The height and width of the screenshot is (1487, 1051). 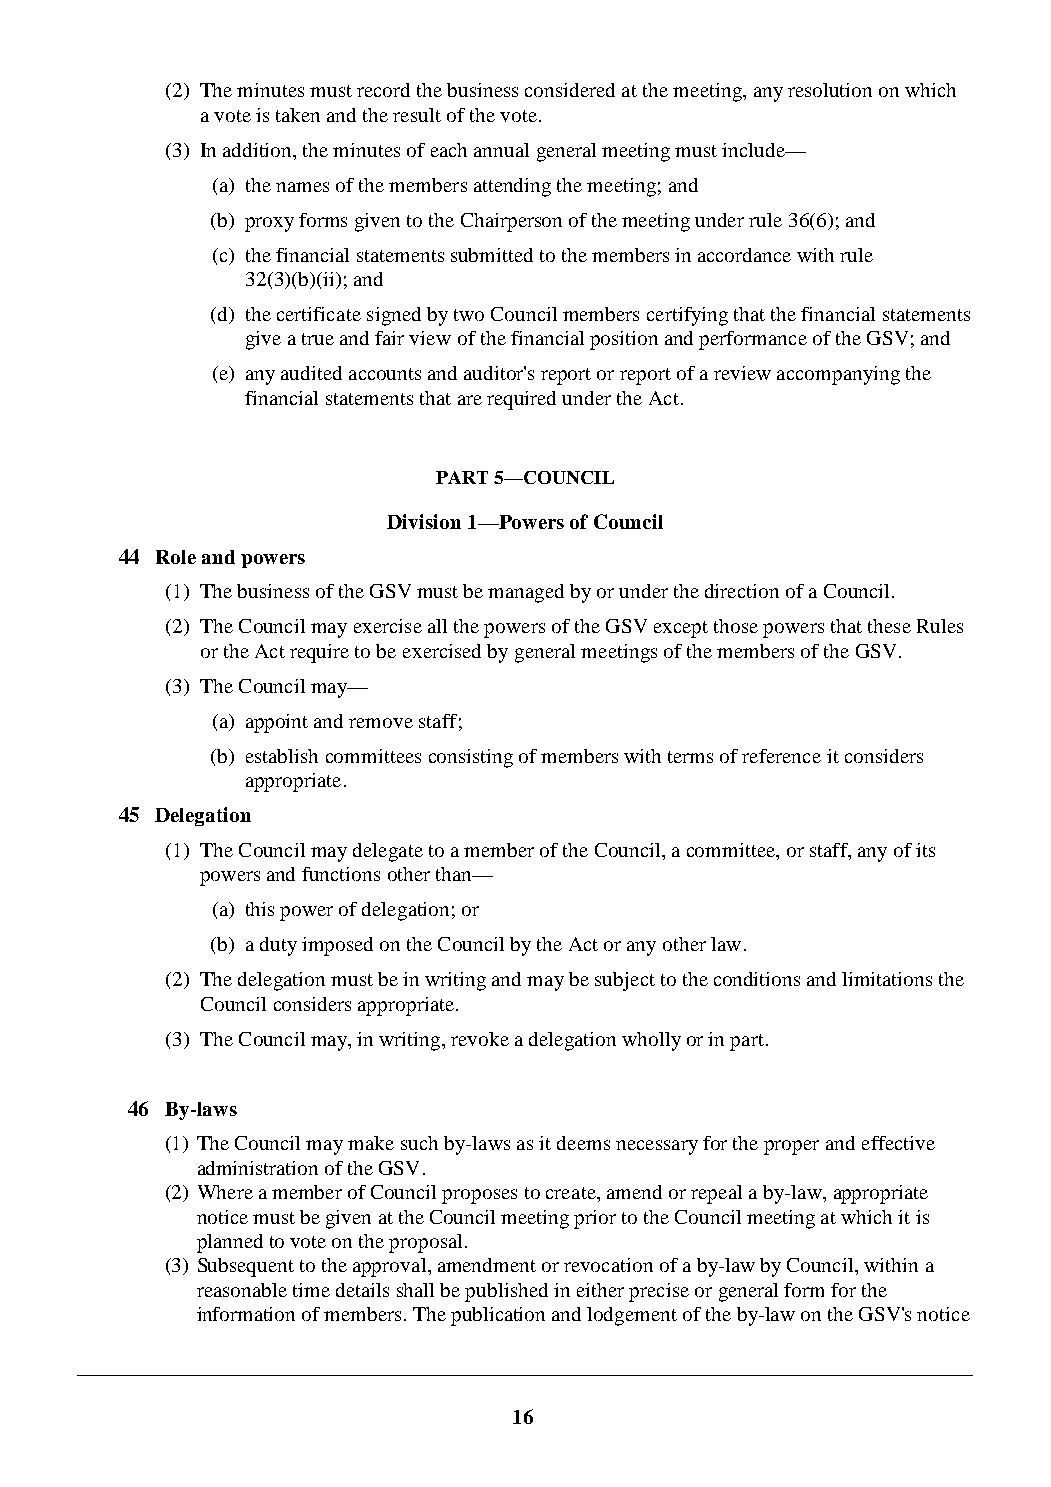 What do you see at coordinates (830, 90) in the screenshot?
I see `resolution` at bounding box center [830, 90].
